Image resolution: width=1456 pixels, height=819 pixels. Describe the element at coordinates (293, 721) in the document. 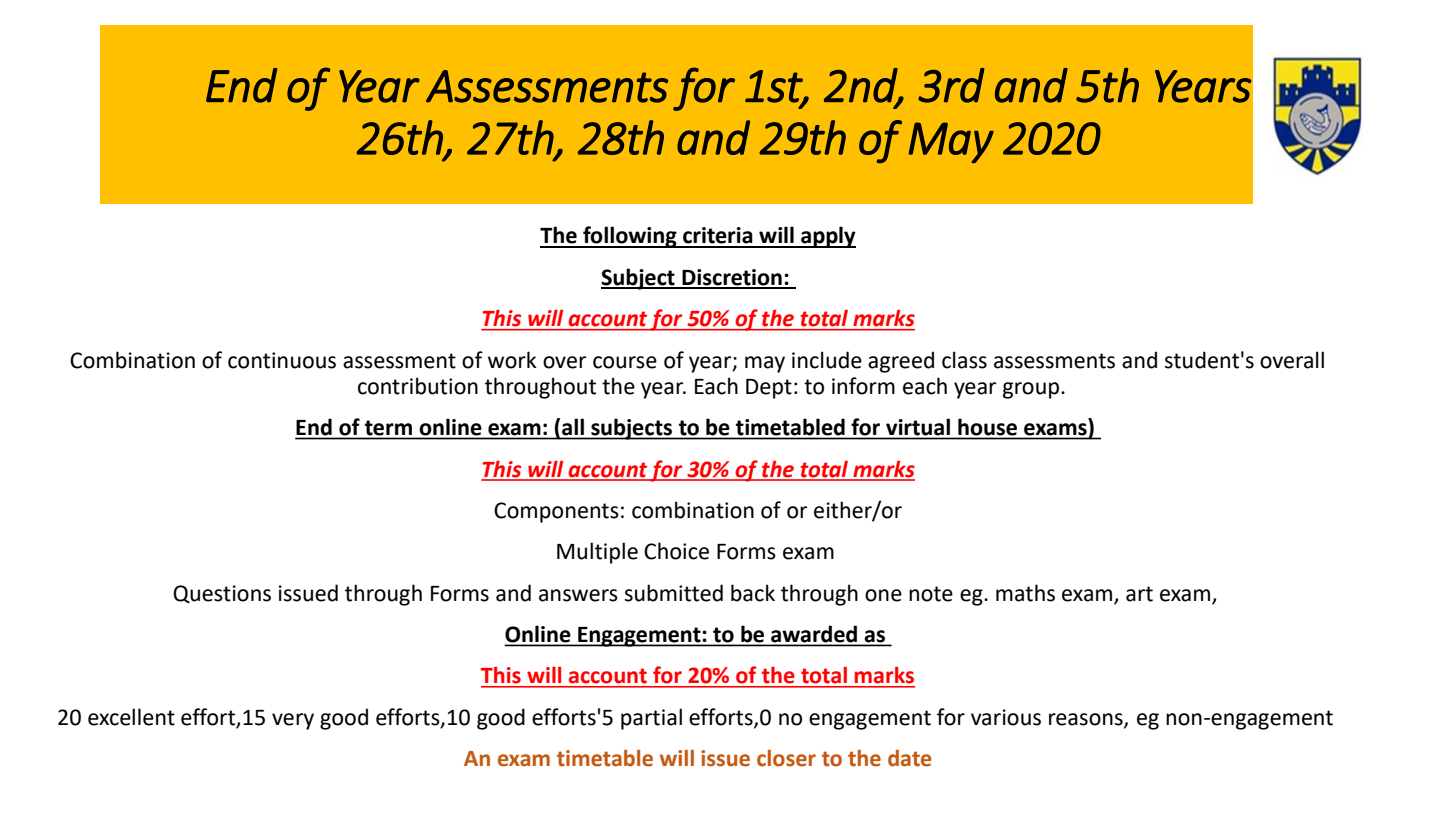

I see `very` at that location.
